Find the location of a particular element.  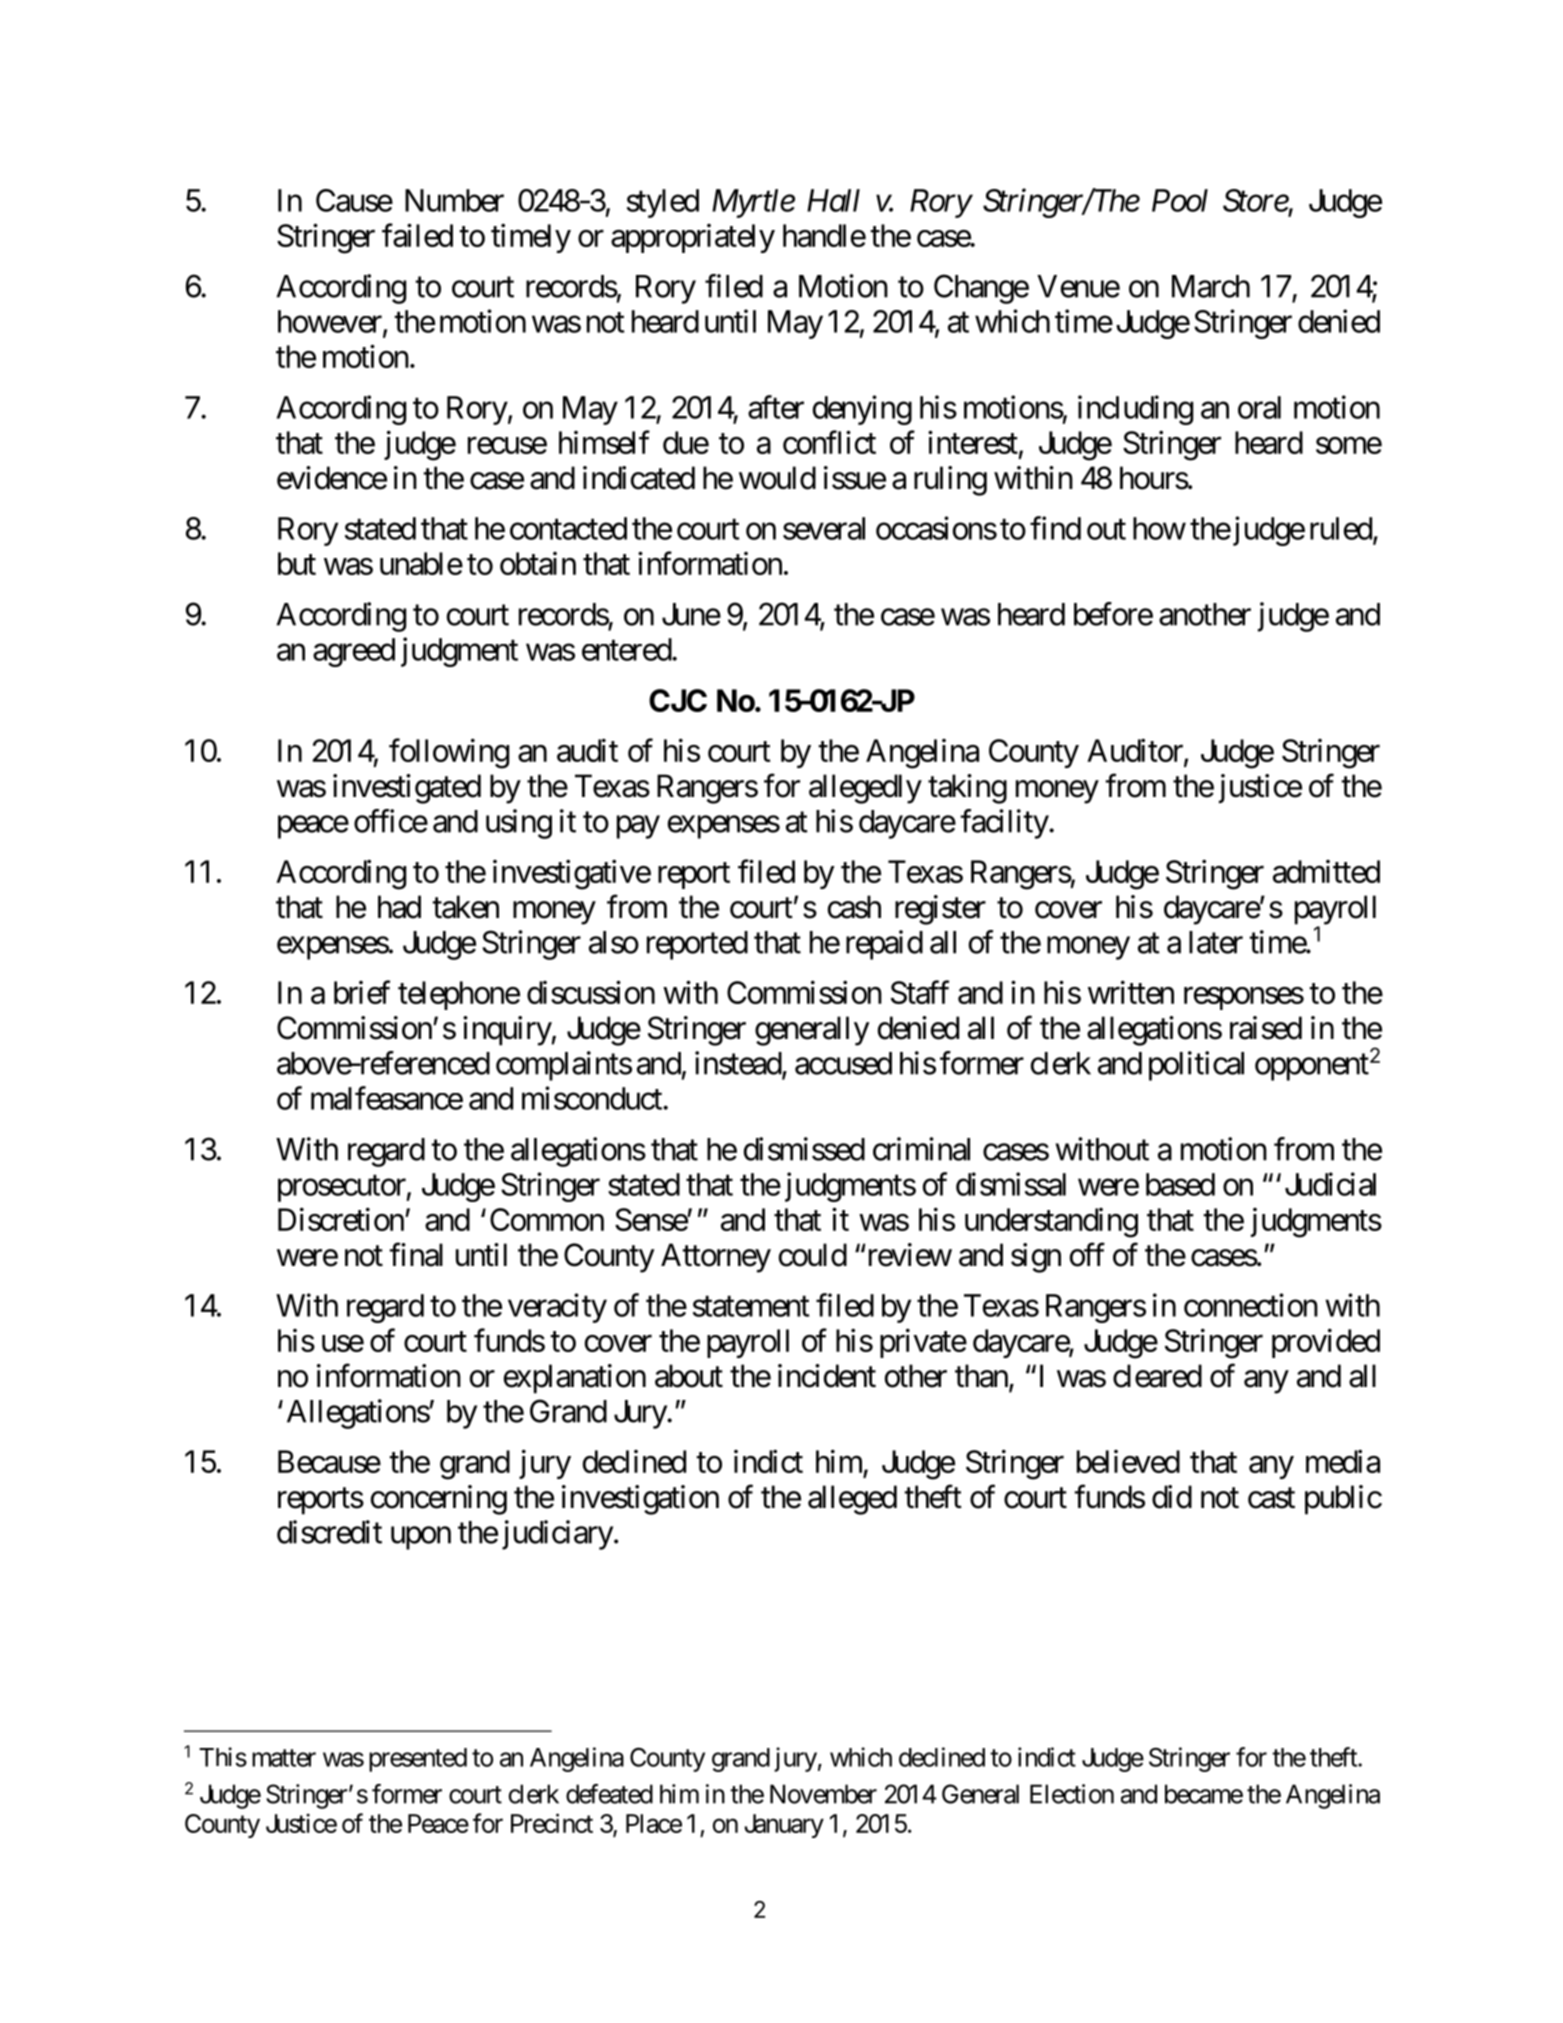

Hall is located at coordinates (833, 200).
